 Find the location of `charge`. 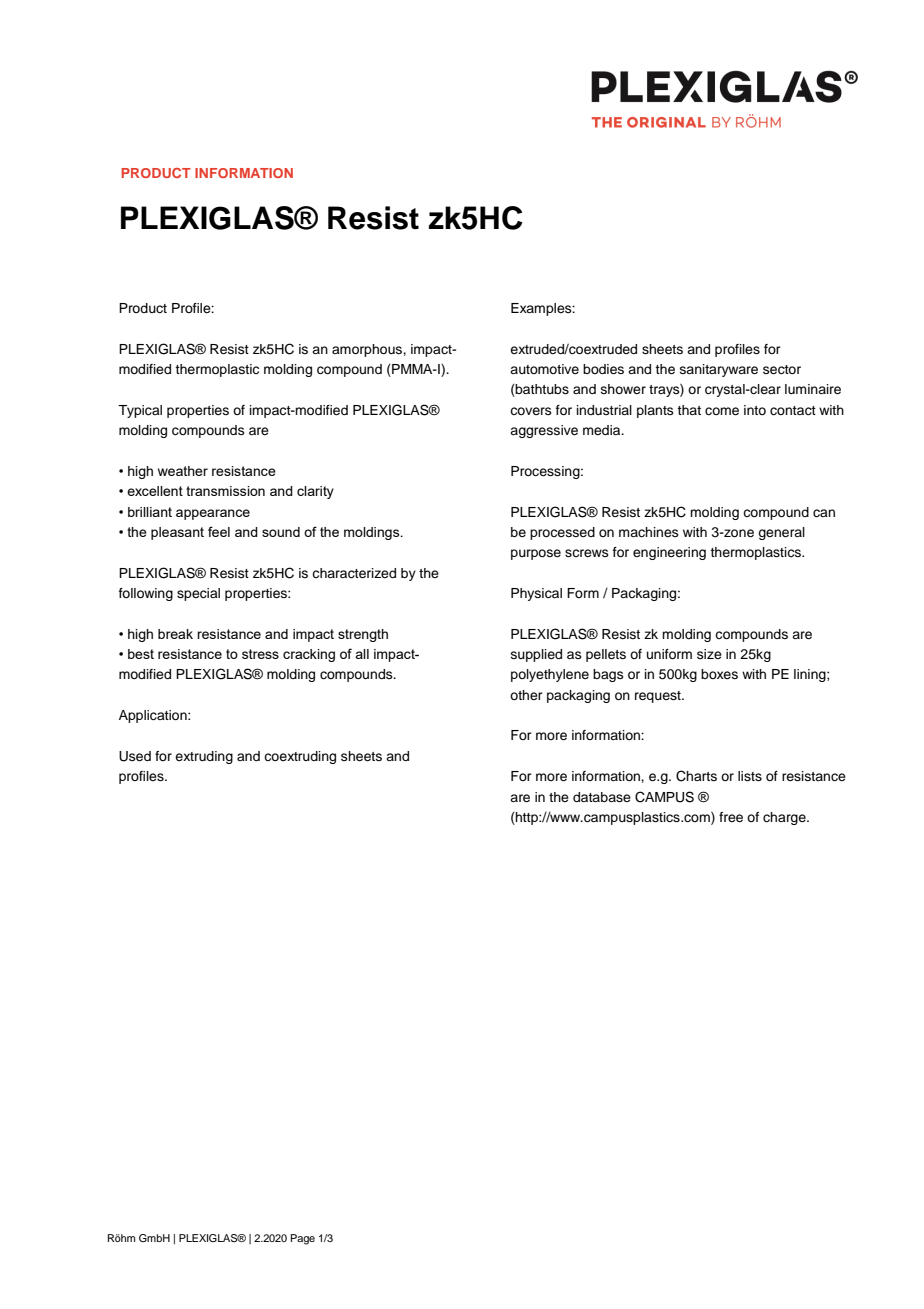

charge is located at coordinates (785, 818).
